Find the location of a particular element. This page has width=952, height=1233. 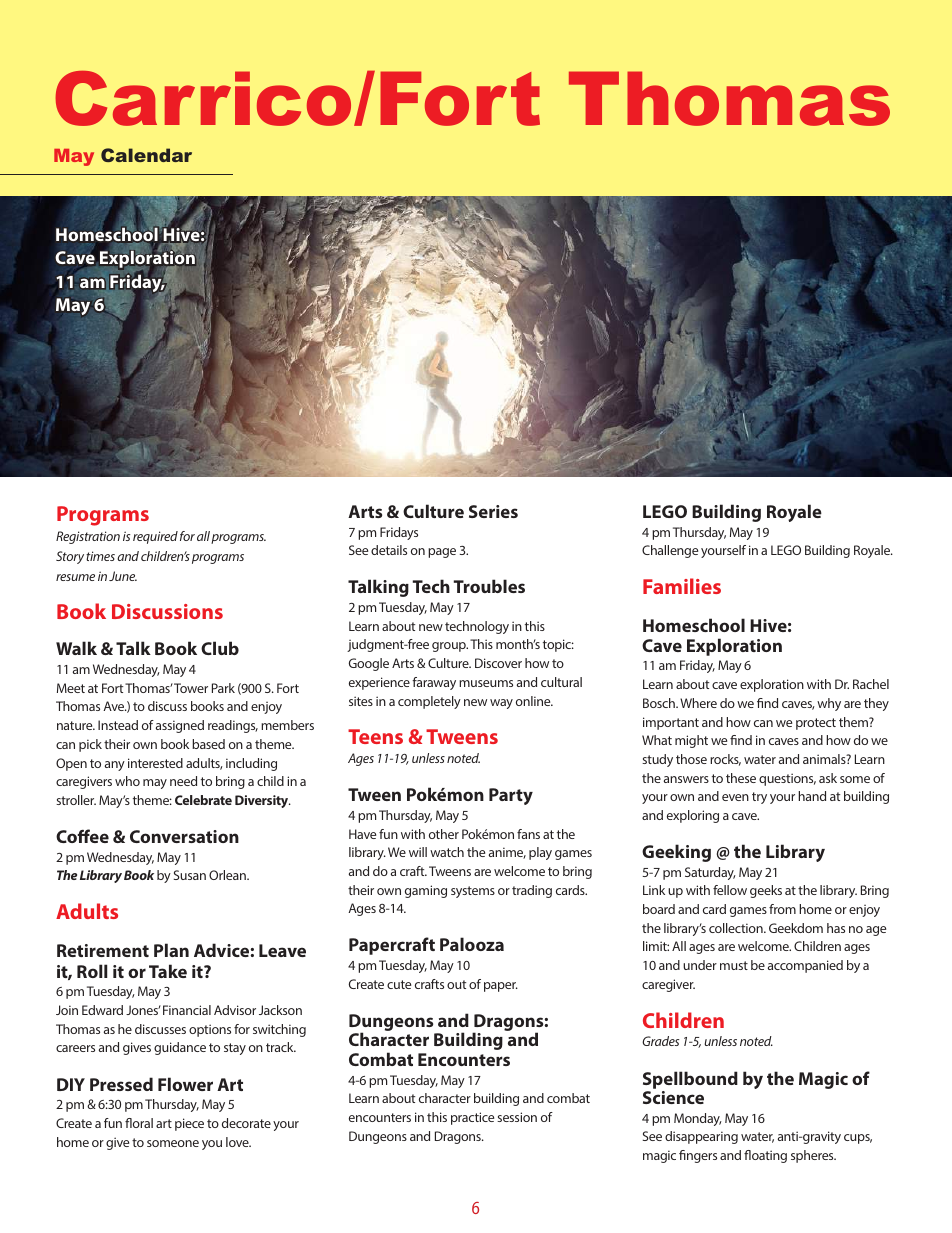

required is located at coordinates (155, 537).
